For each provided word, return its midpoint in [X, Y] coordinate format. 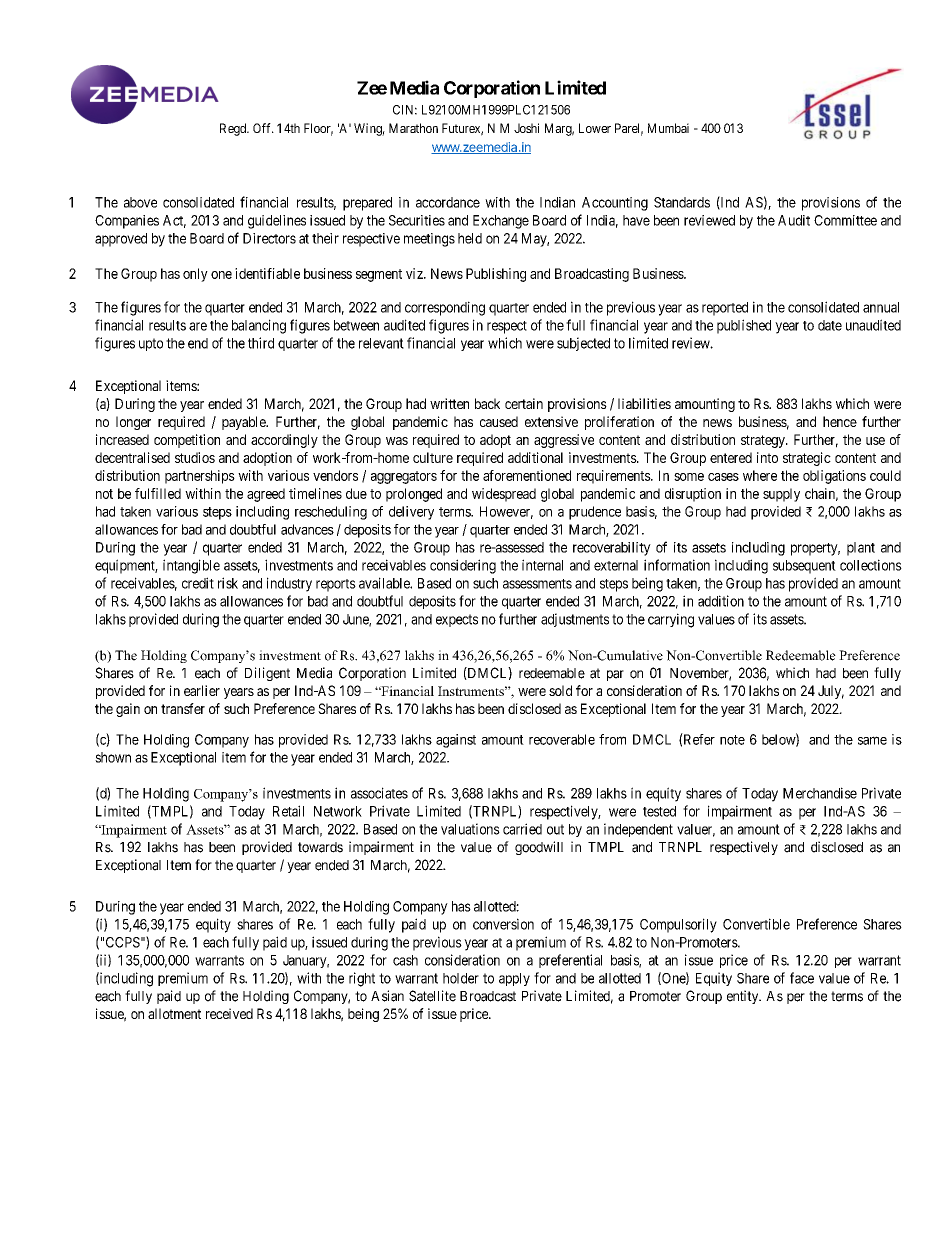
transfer [183, 708]
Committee [845, 220]
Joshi [526, 128]
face [802, 978]
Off [263, 128]
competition [187, 441]
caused [499, 421]
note [732, 740]
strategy [764, 441]
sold [560, 690]
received [229, 1013]
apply [514, 979]
